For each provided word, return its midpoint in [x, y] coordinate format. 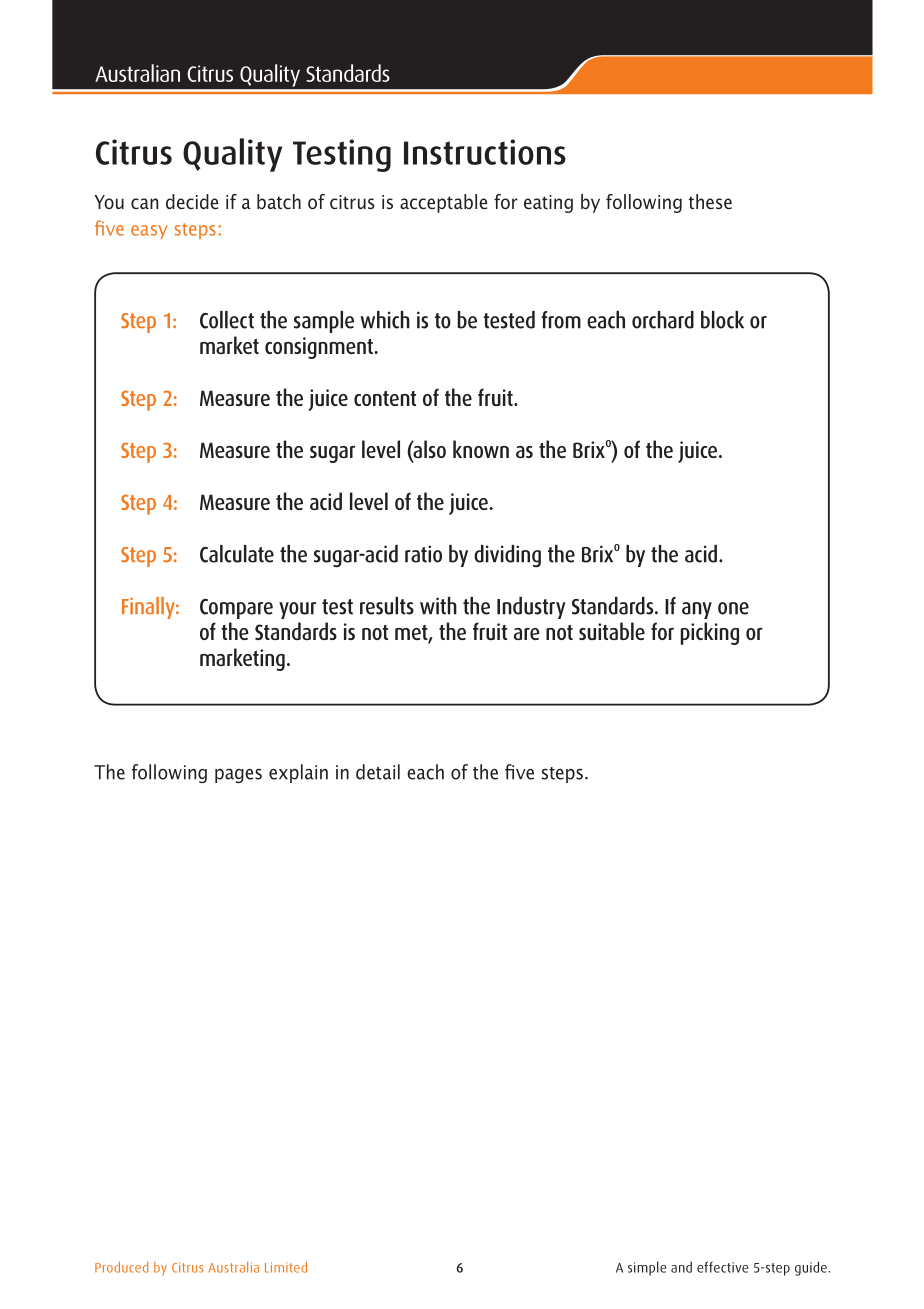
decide [192, 201]
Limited [286, 1267]
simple [647, 1268]
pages [238, 775]
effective [722, 1267]
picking [710, 633]
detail [378, 772]
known [481, 449]
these [710, 201]
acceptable [443, 203]
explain [298, 773]
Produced [121, 1267]
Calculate [237, 554]
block [722, 320]
